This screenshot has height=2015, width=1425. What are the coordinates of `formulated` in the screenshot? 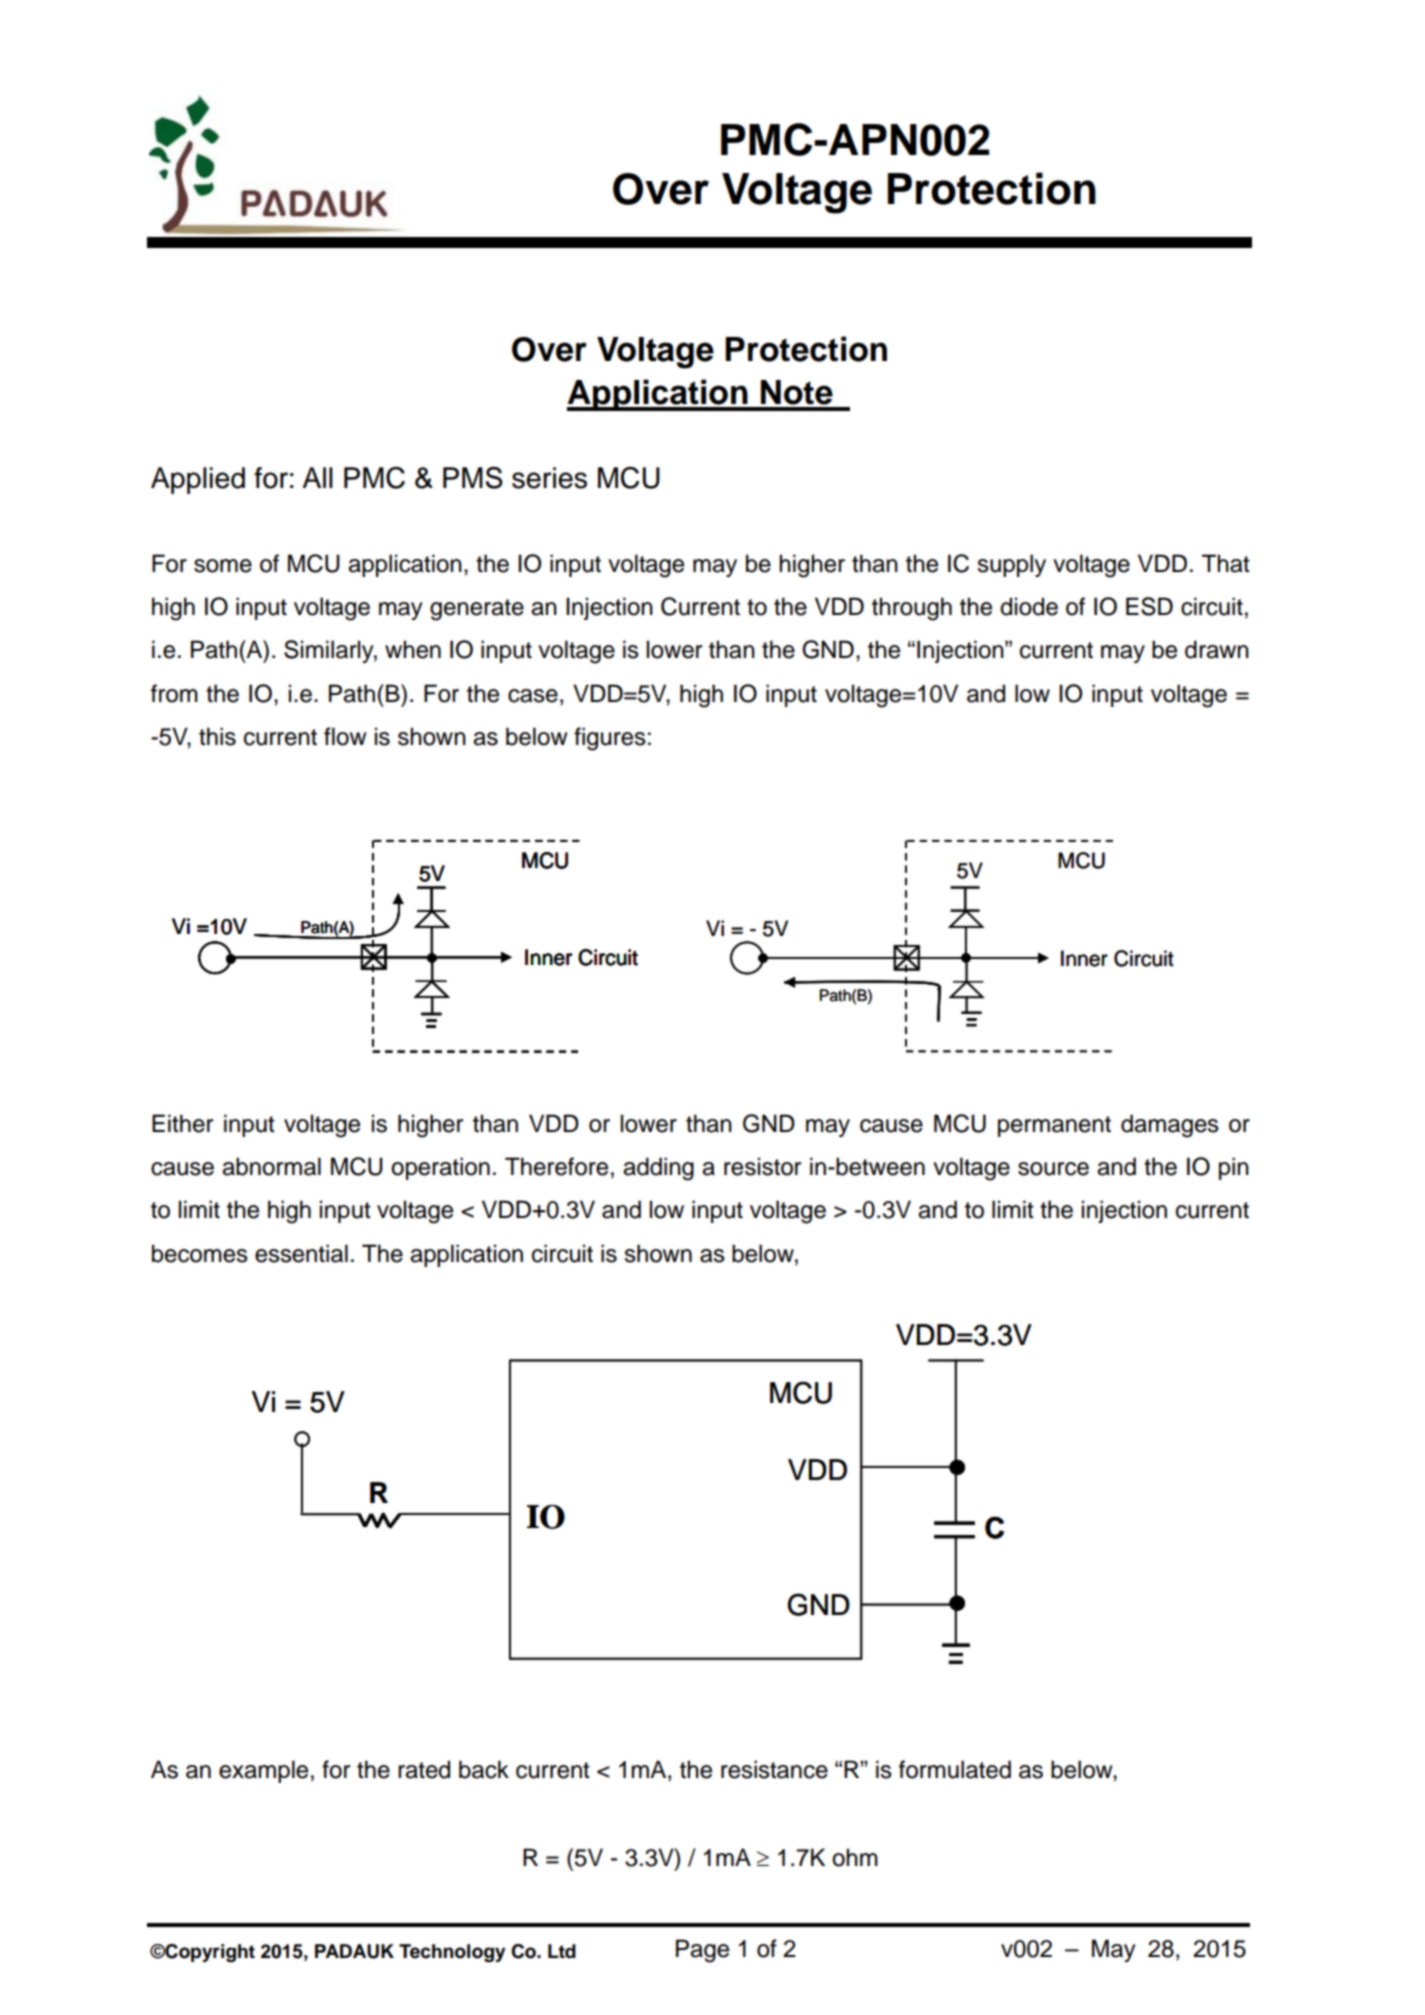 It's located at (955, 1769).
